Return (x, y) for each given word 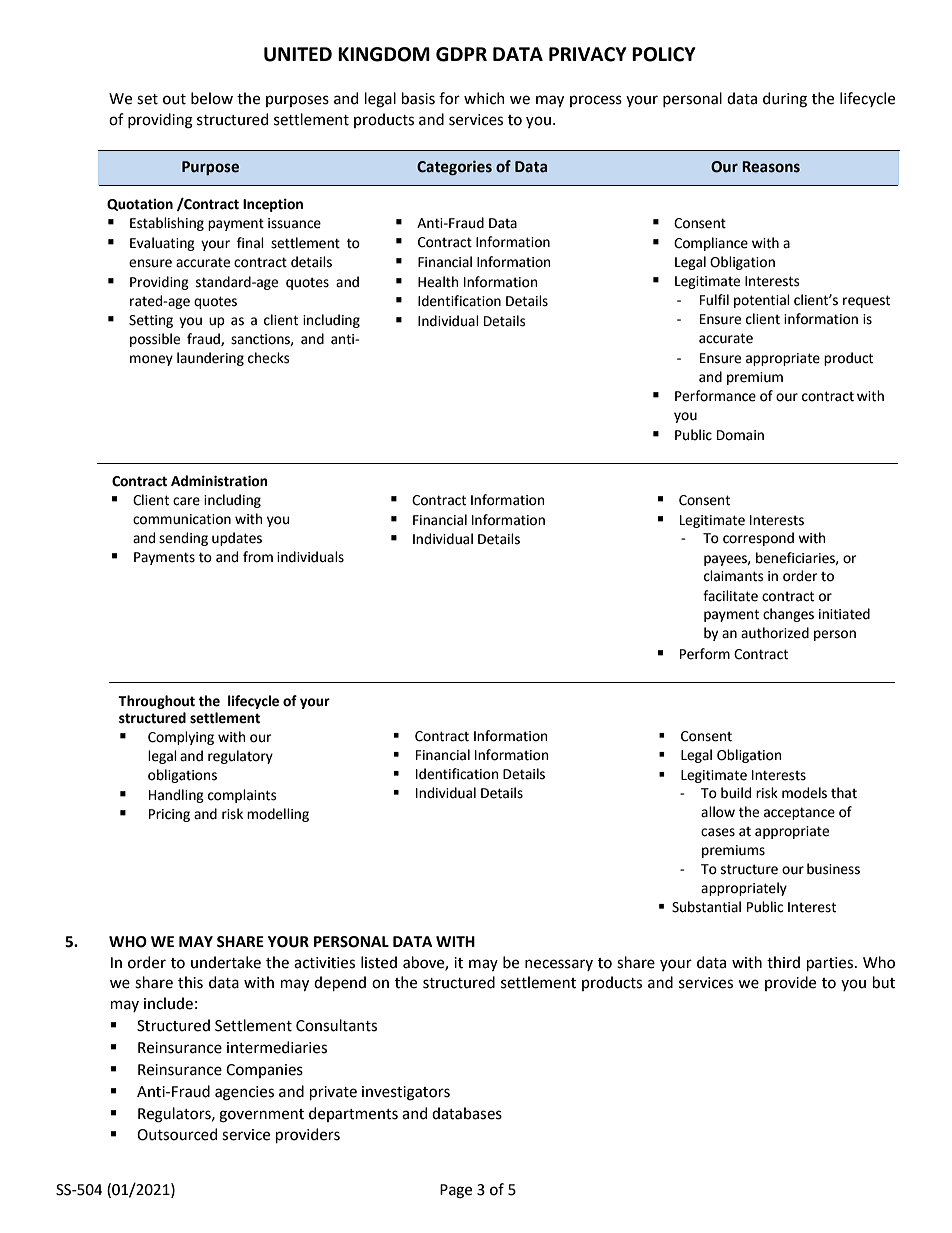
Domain (740, 435)
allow (718, 812)
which (484, 98)
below (212, 98)
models (804, 793)
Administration (219, 481)
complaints (242, 796)
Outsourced (177, 1134)
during (785, 100)
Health (438, 282)
